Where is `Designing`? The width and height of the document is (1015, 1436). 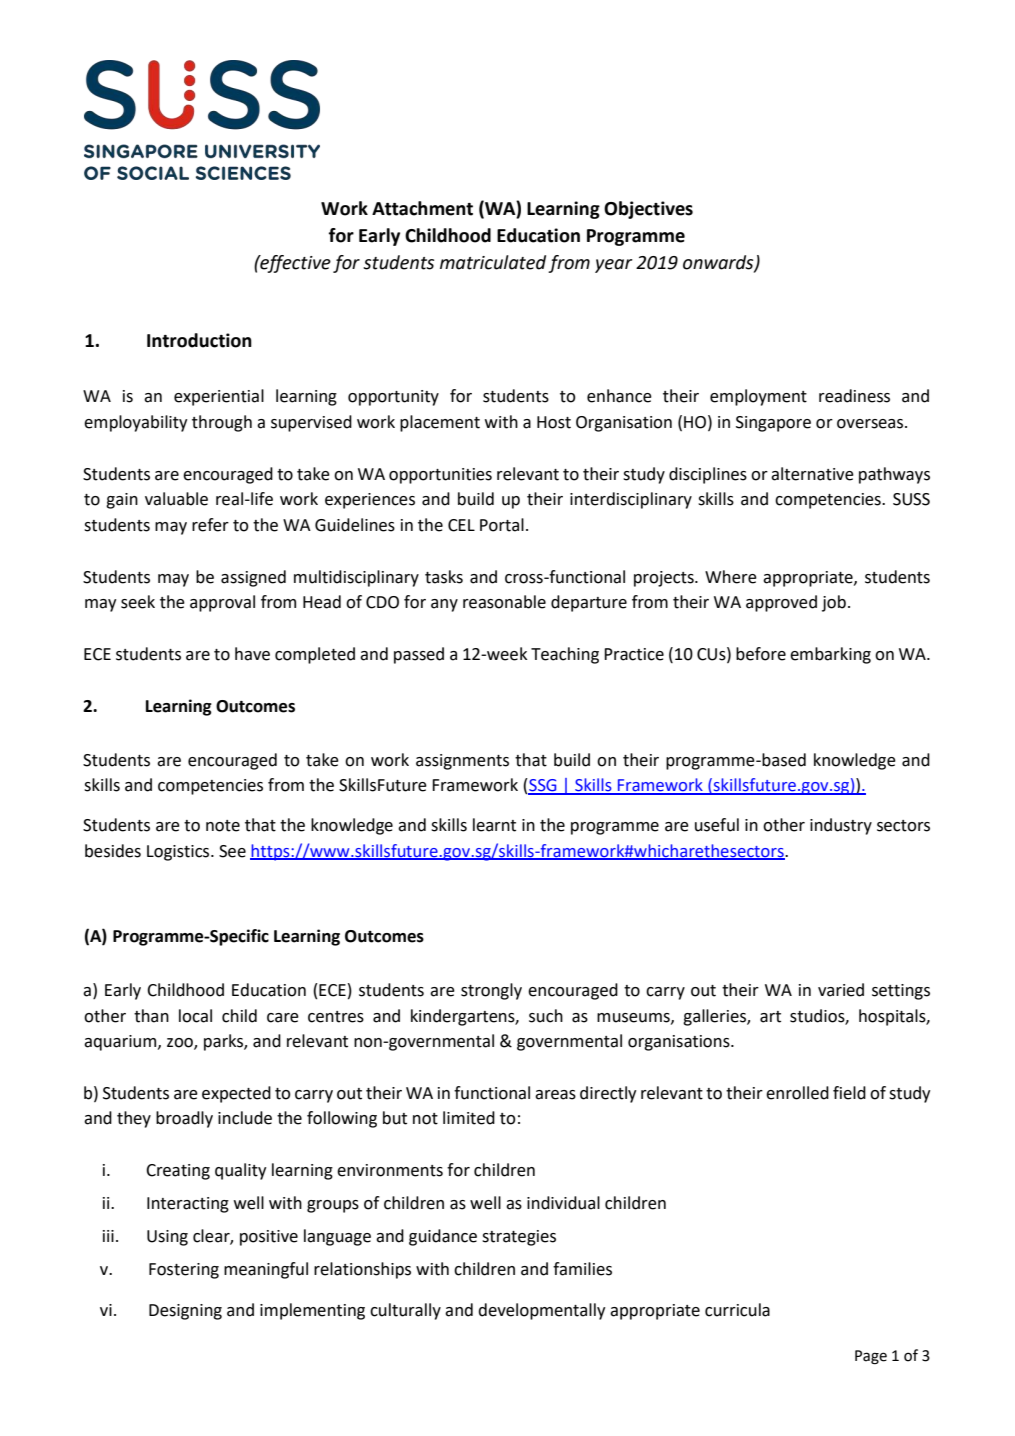 Designing is located at coordinates (185, 1312).
